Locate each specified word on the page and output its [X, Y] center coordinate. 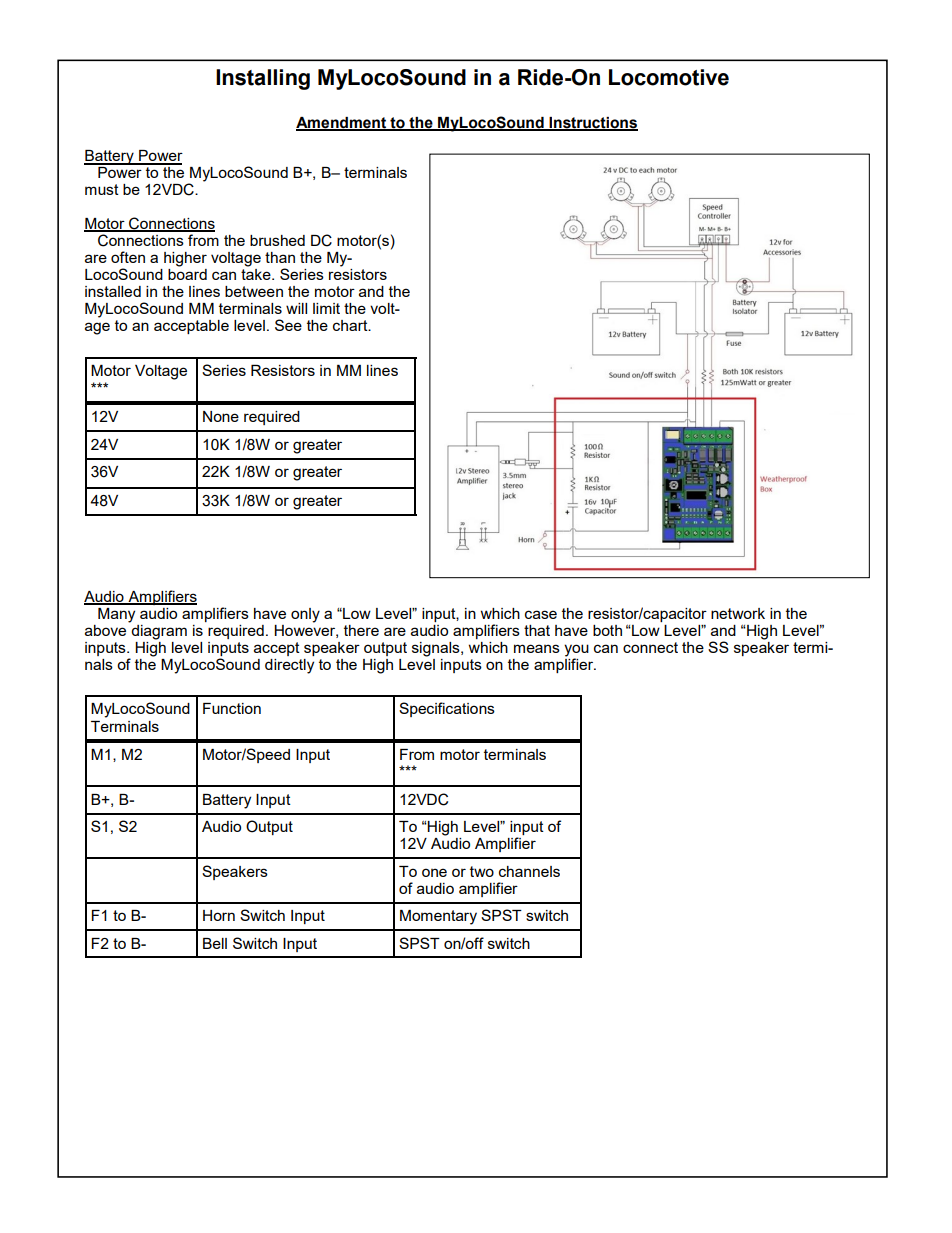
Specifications [447, 709]
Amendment [342, 123]
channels [529, 871]
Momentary [438, 917]
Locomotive [669, 77]
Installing [263, 79]
